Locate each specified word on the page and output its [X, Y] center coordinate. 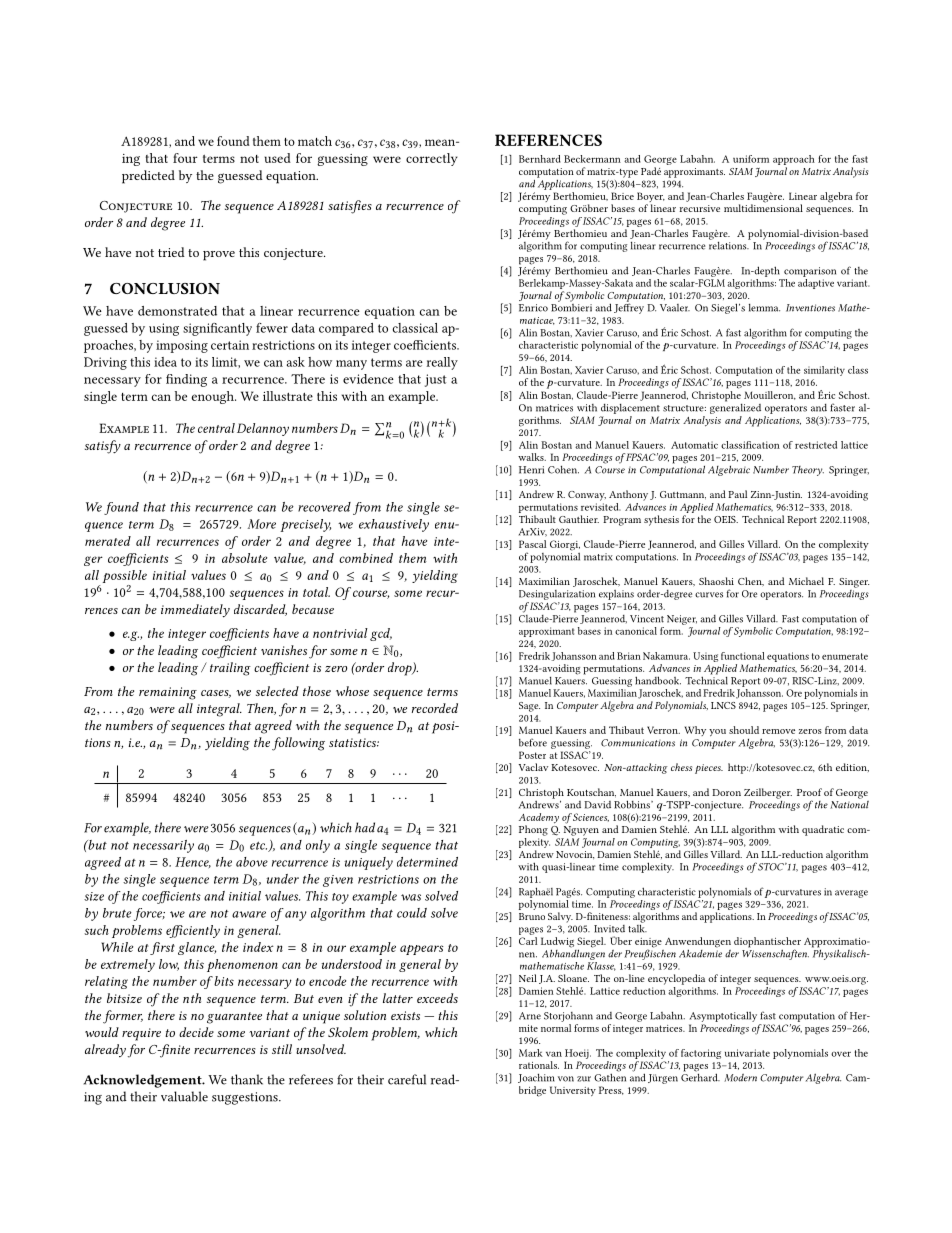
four [185, 158]
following [298, 744]
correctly [432, 159]
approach [794, 160]
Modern [740, 1078]
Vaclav [533, 767]
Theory [808, 471]
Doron [726, 792]
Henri [531, 470]
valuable [184, 1096]
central [216, 428]
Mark [531, 1053]
